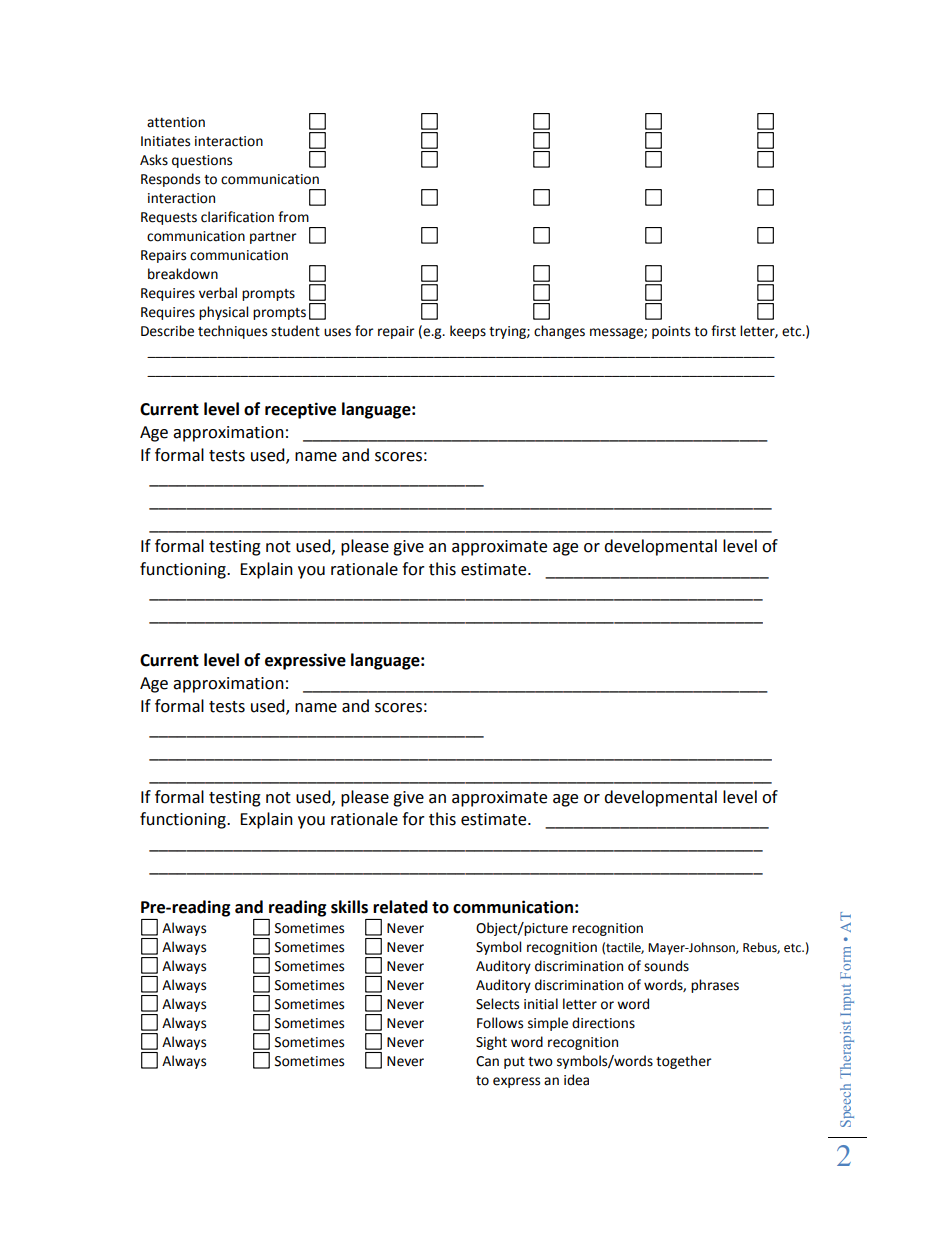 The width and height of the image is (952, 1233). What do you see at coordinates (671, 332) in the image?
I see `points` at bounding box center [671, 332].
